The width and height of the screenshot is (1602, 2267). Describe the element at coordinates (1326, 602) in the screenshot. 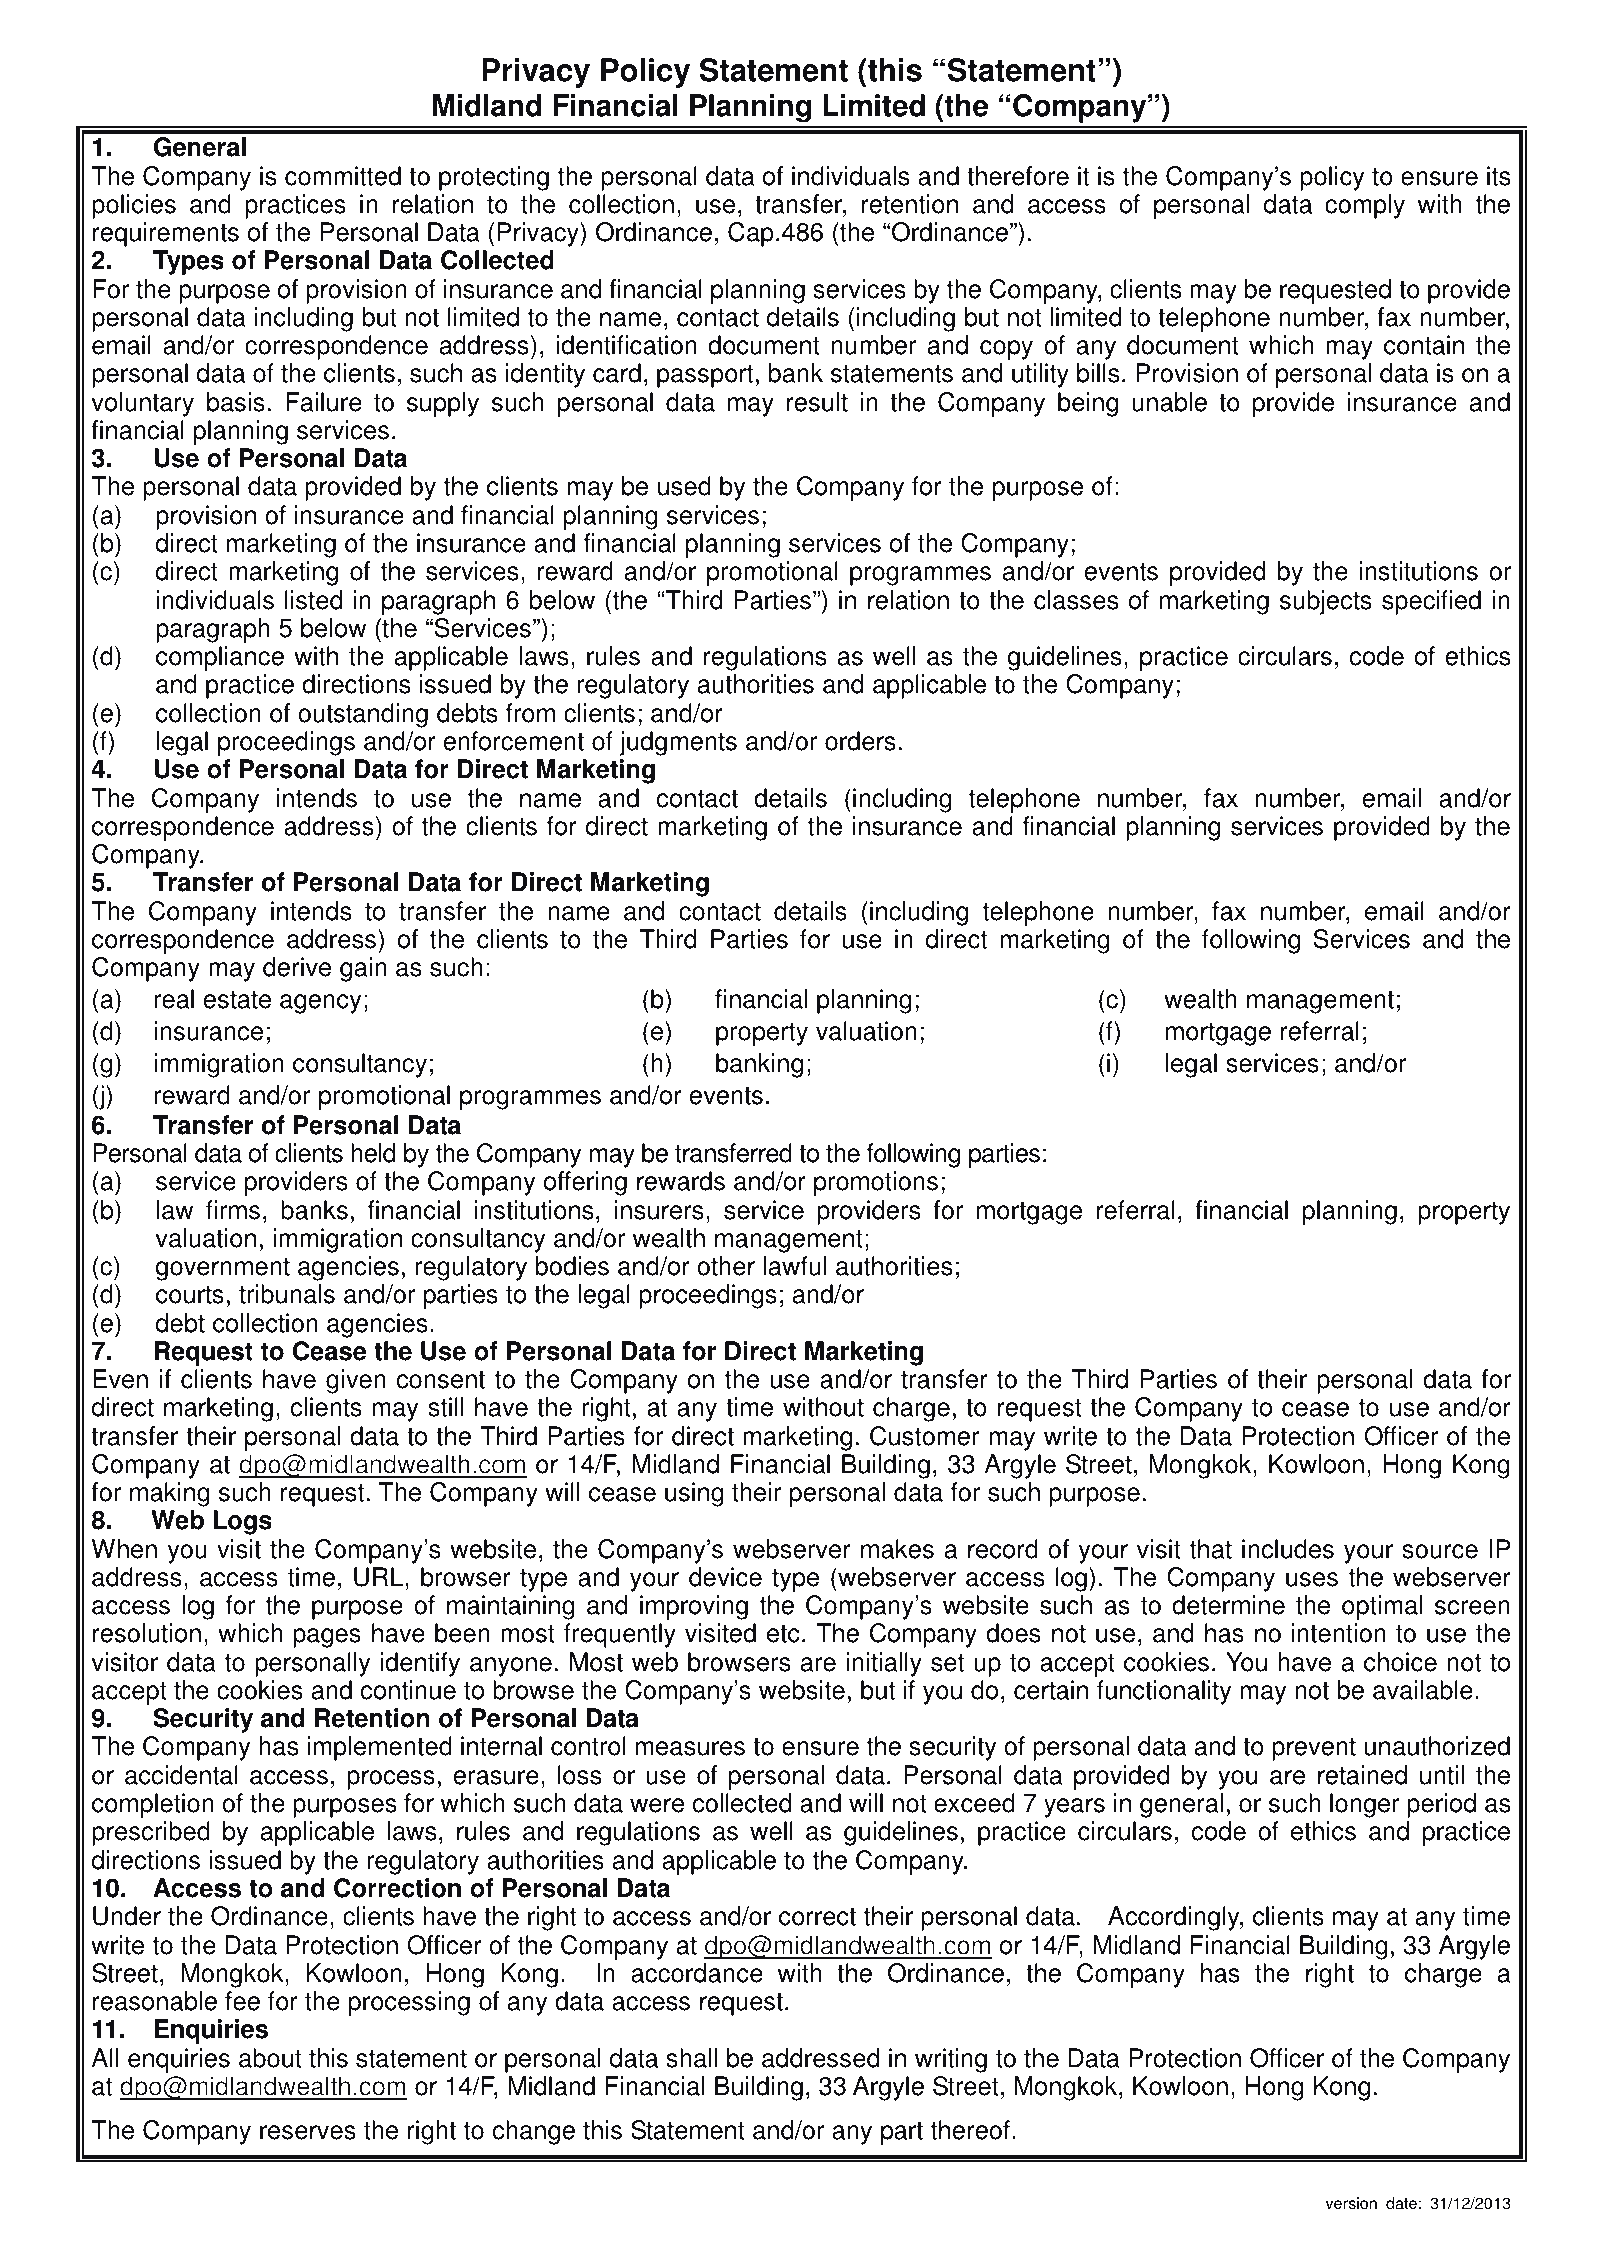

I see `subjects` at that location.
